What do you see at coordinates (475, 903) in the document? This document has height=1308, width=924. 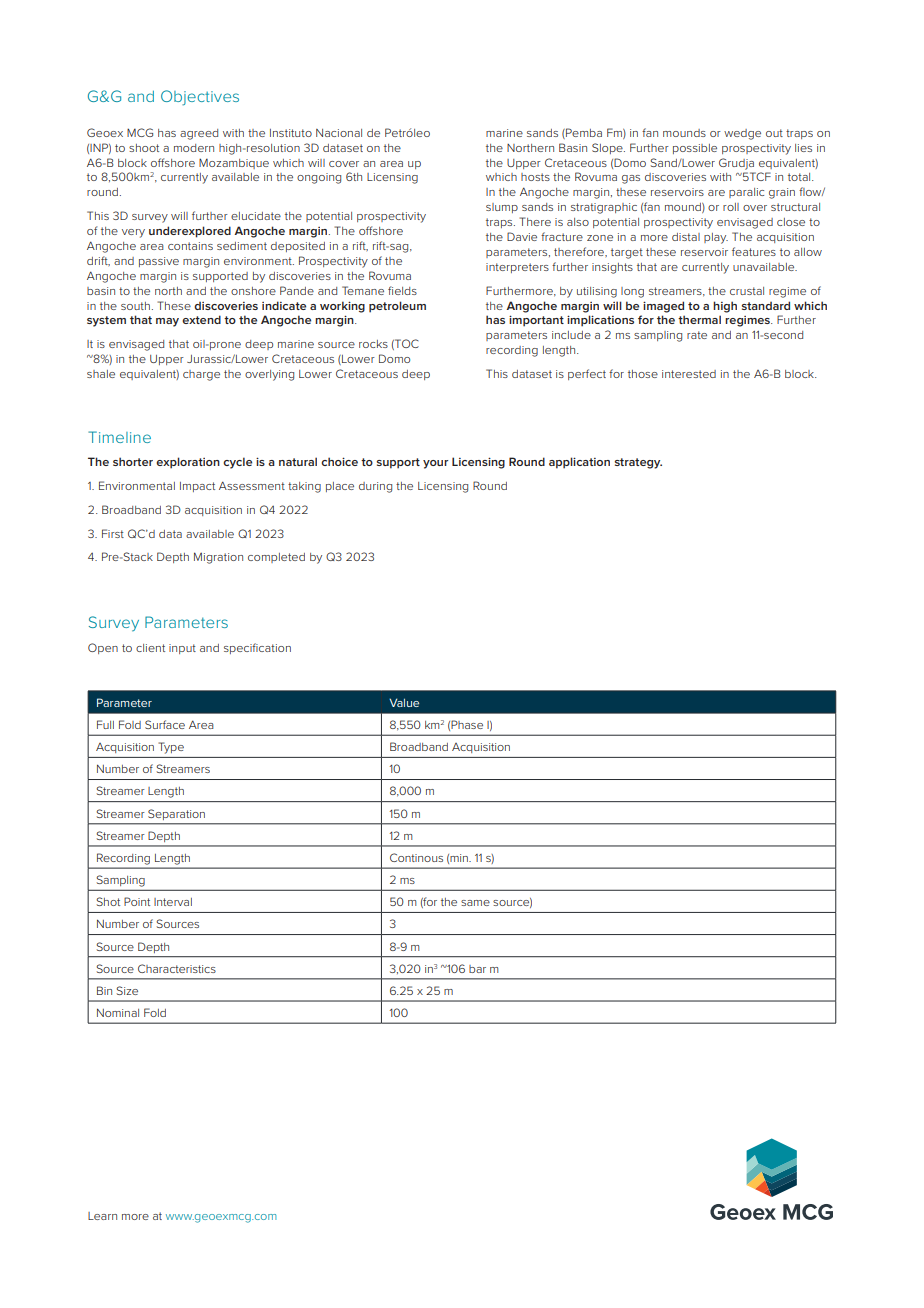 I see `same` at bounding box center [475, 903].
